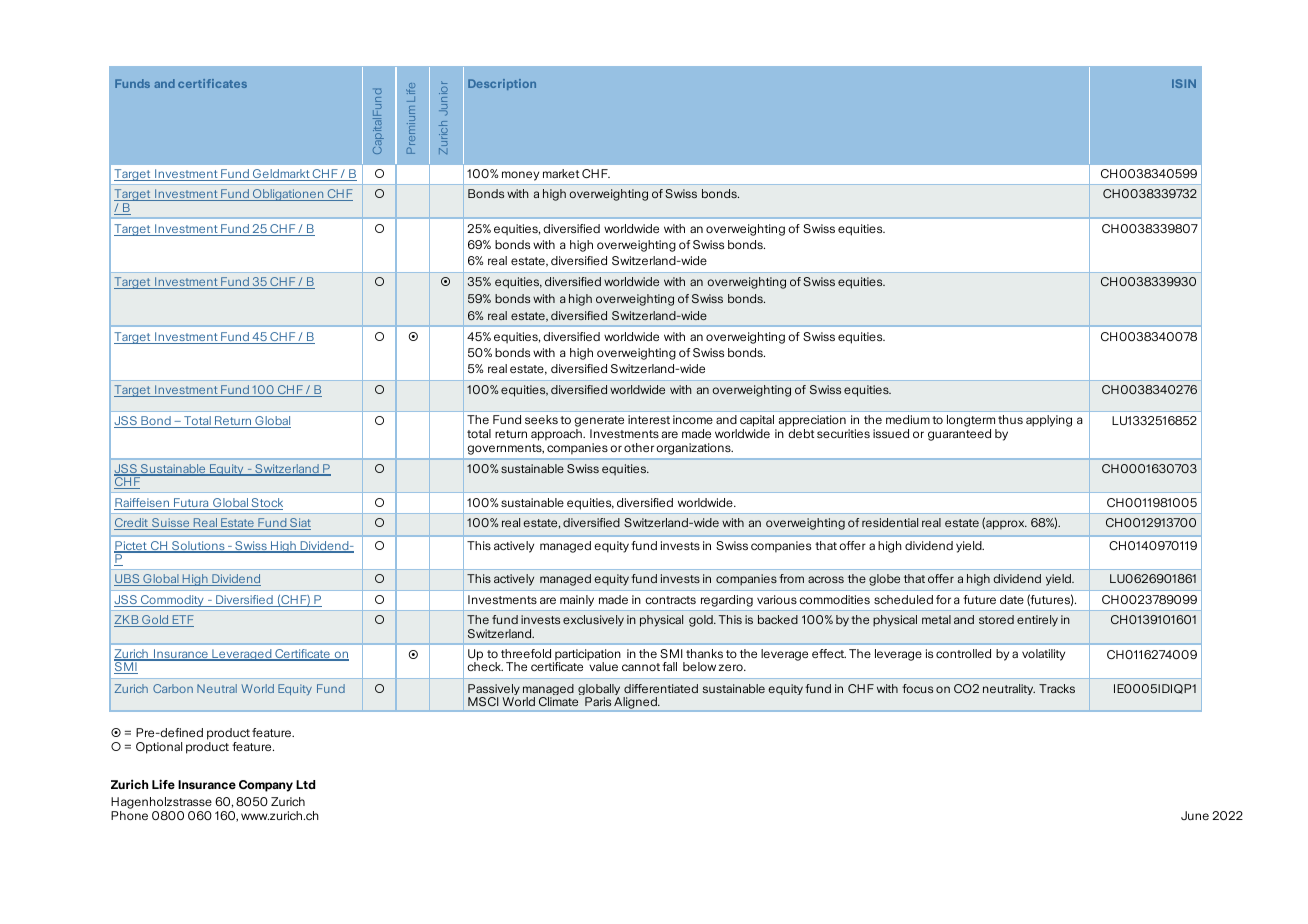 The height and width of the document is (924, 1308). Describe the element at coordinates (561, 173) in the document. I see `market` at that location.
